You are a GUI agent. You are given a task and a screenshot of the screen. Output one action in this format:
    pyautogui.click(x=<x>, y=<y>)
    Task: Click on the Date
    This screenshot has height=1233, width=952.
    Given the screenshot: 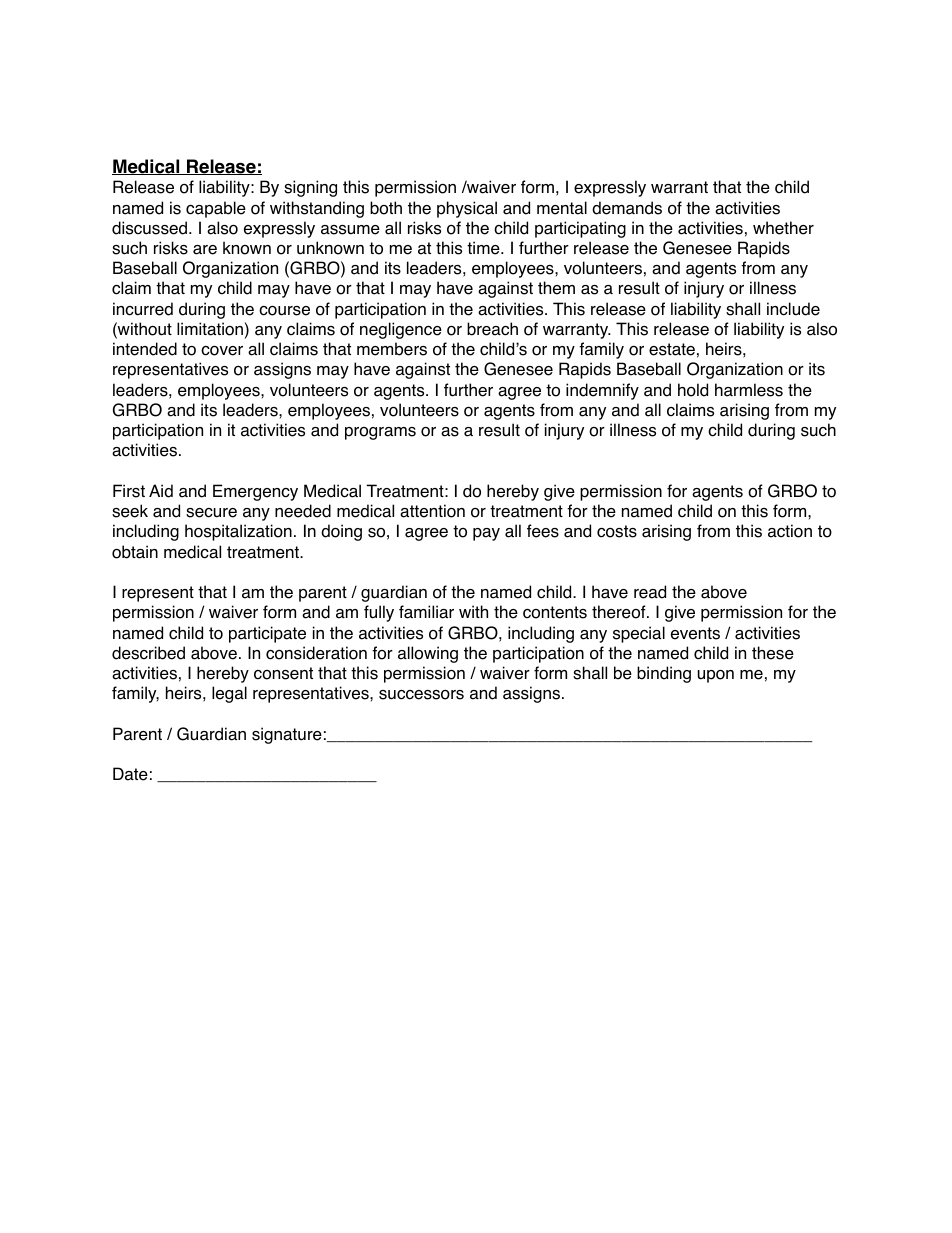 What is the action you would take?
    pyautogui.click(x=130, y=774)
